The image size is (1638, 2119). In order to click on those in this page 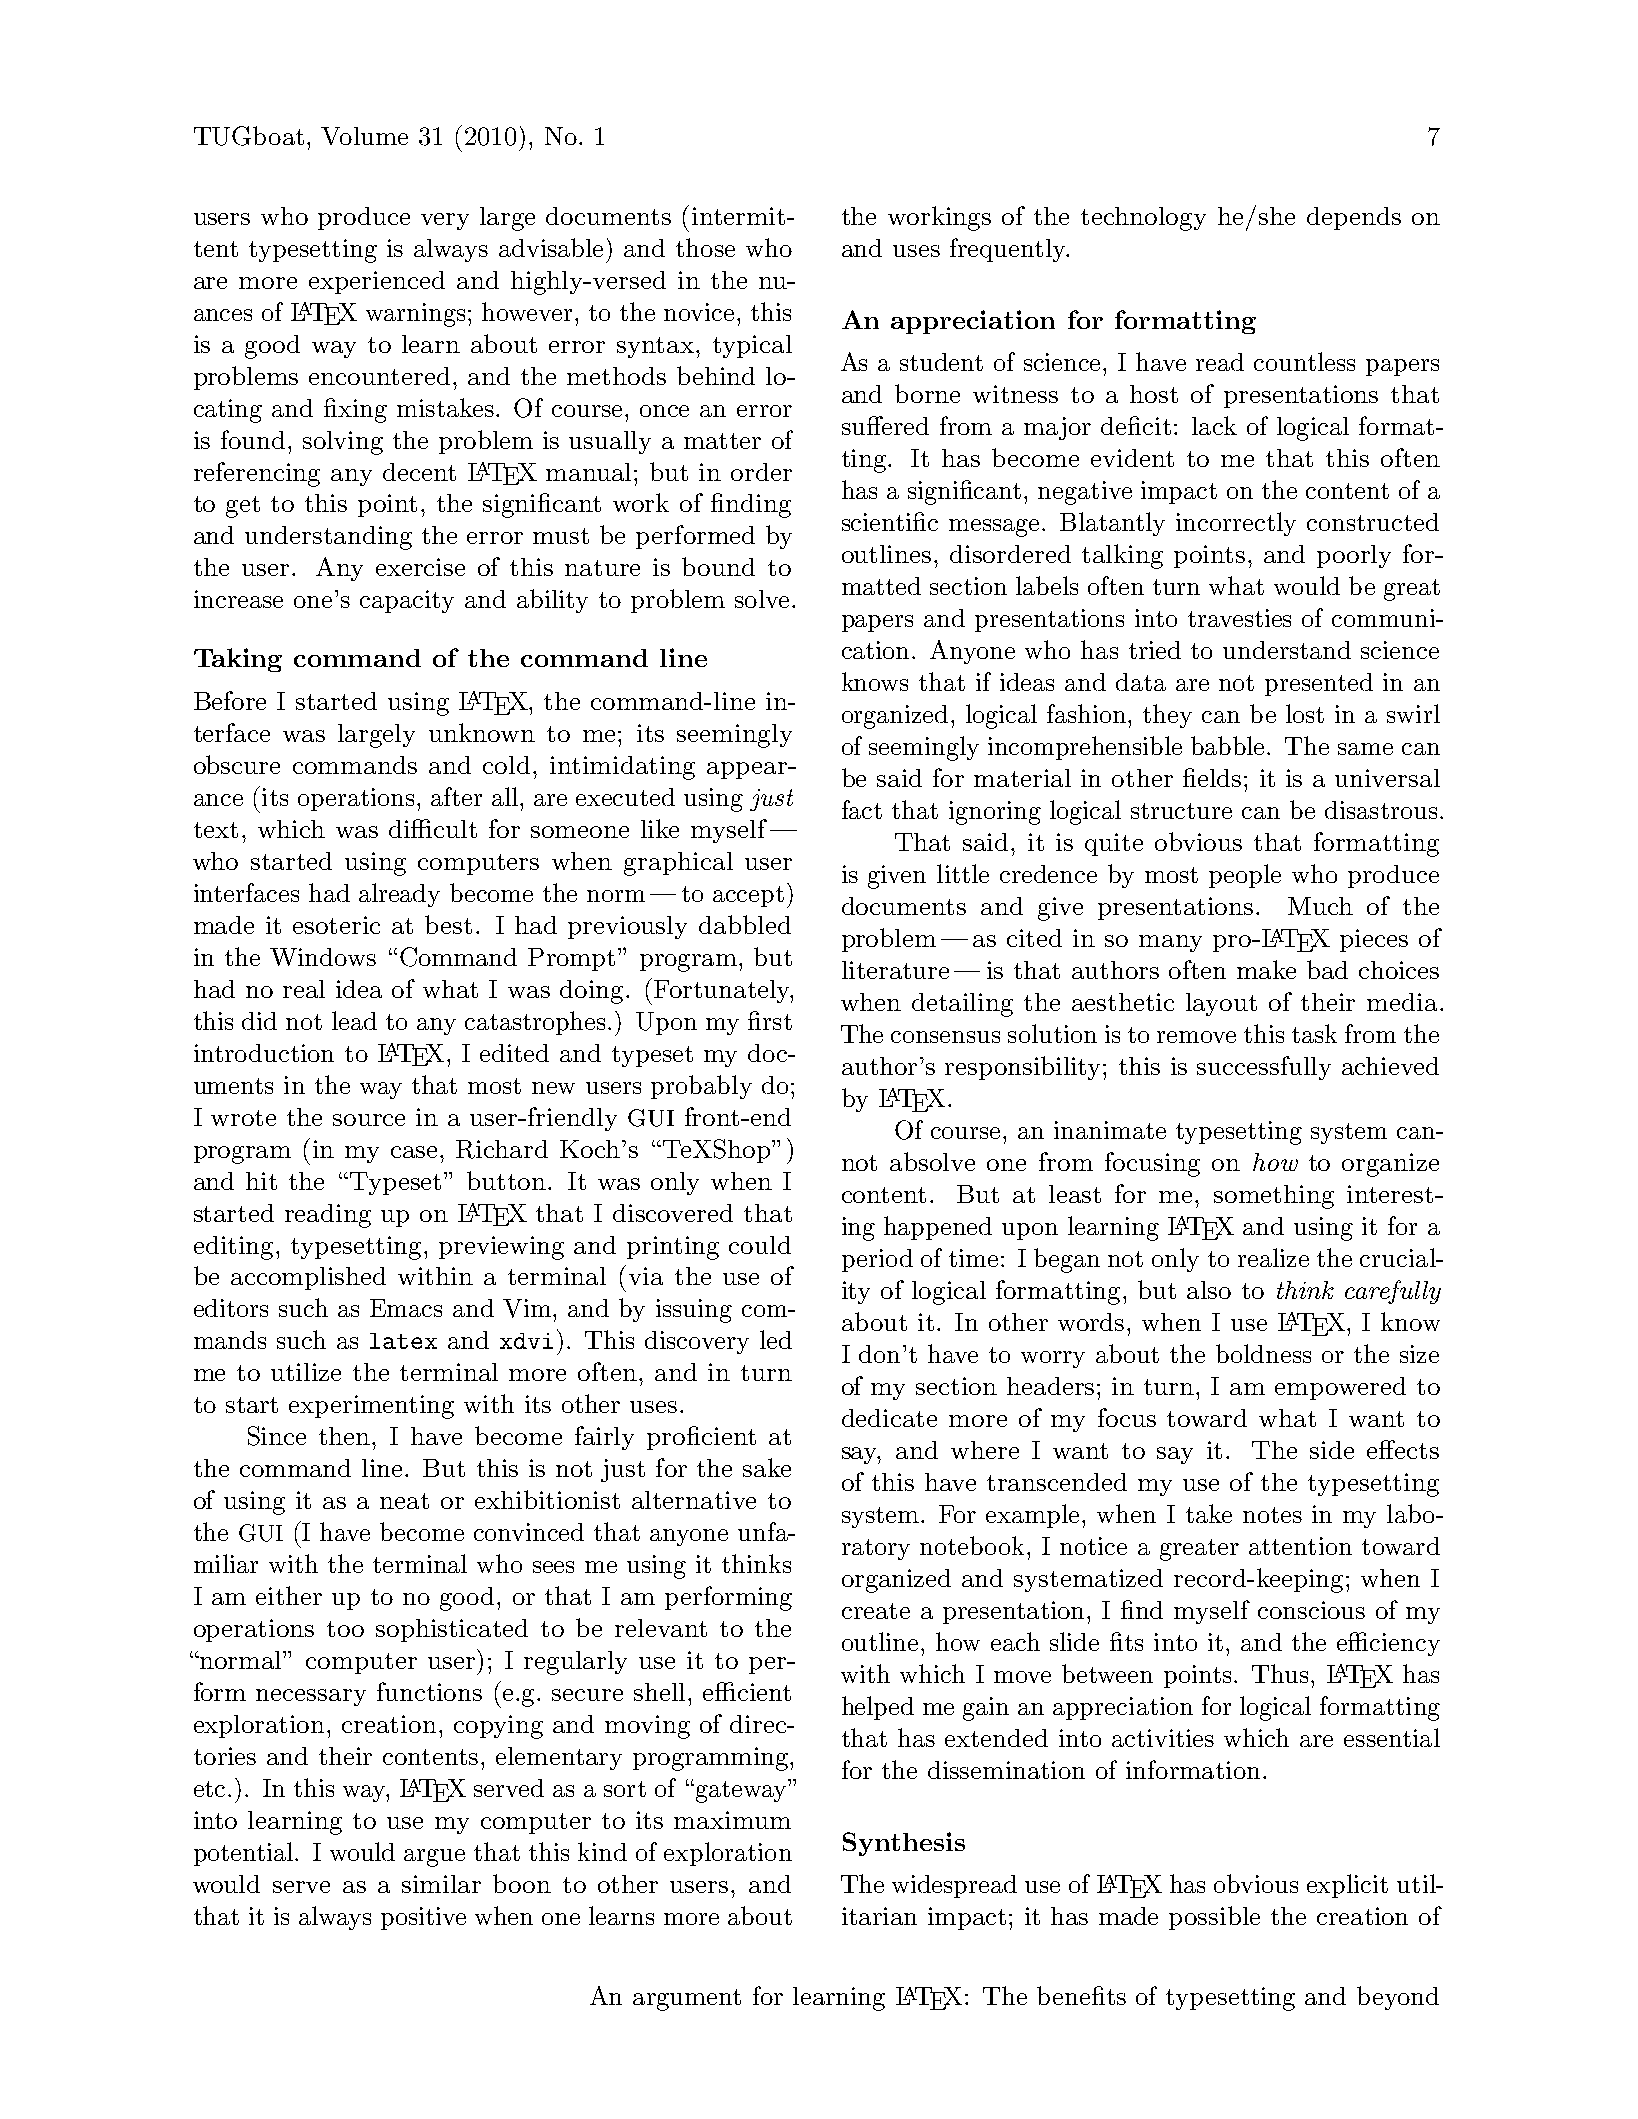, I will do `click(705, 247)`.
